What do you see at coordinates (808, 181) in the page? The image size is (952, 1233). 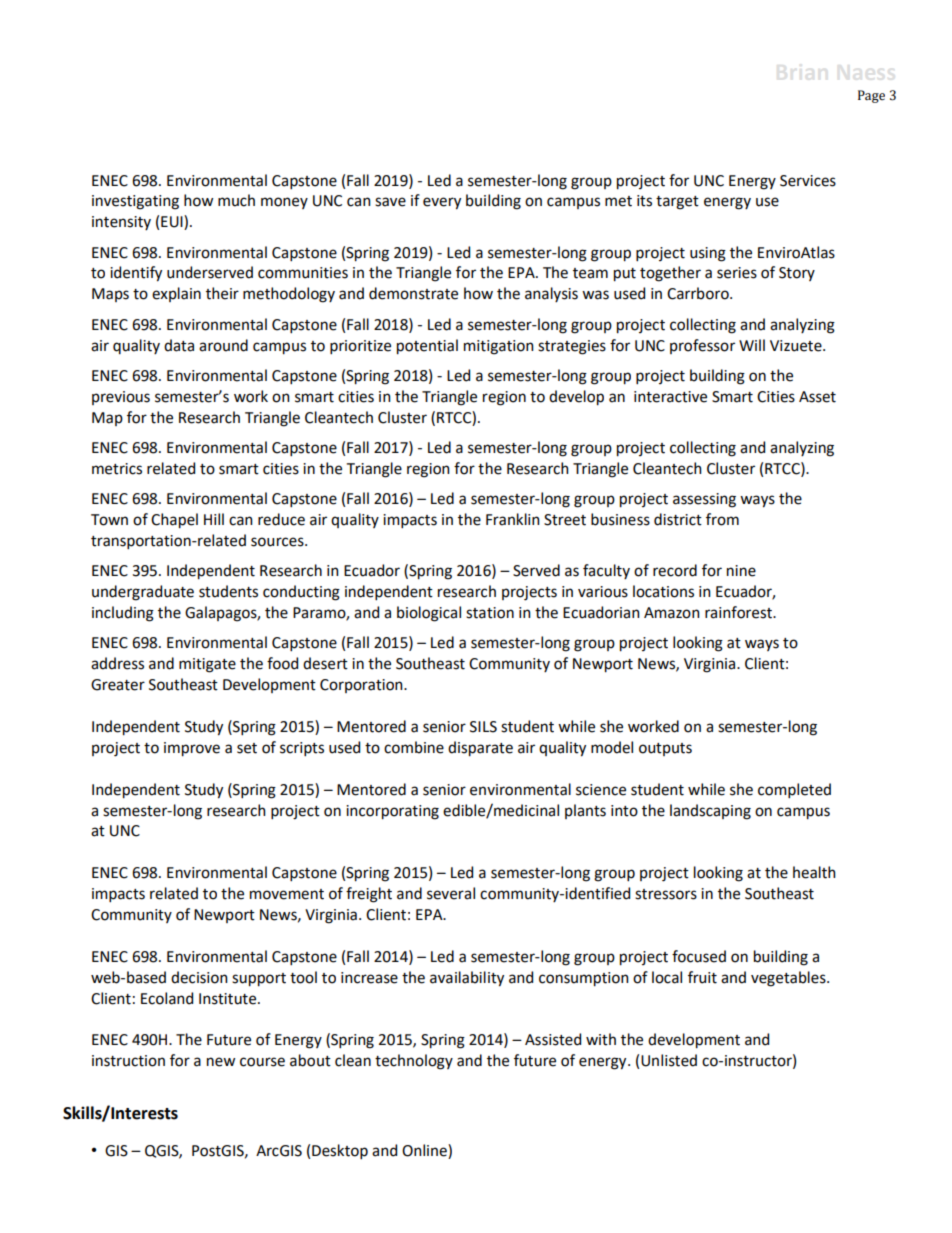 I see `Services` at bounding box center [808, 181].
